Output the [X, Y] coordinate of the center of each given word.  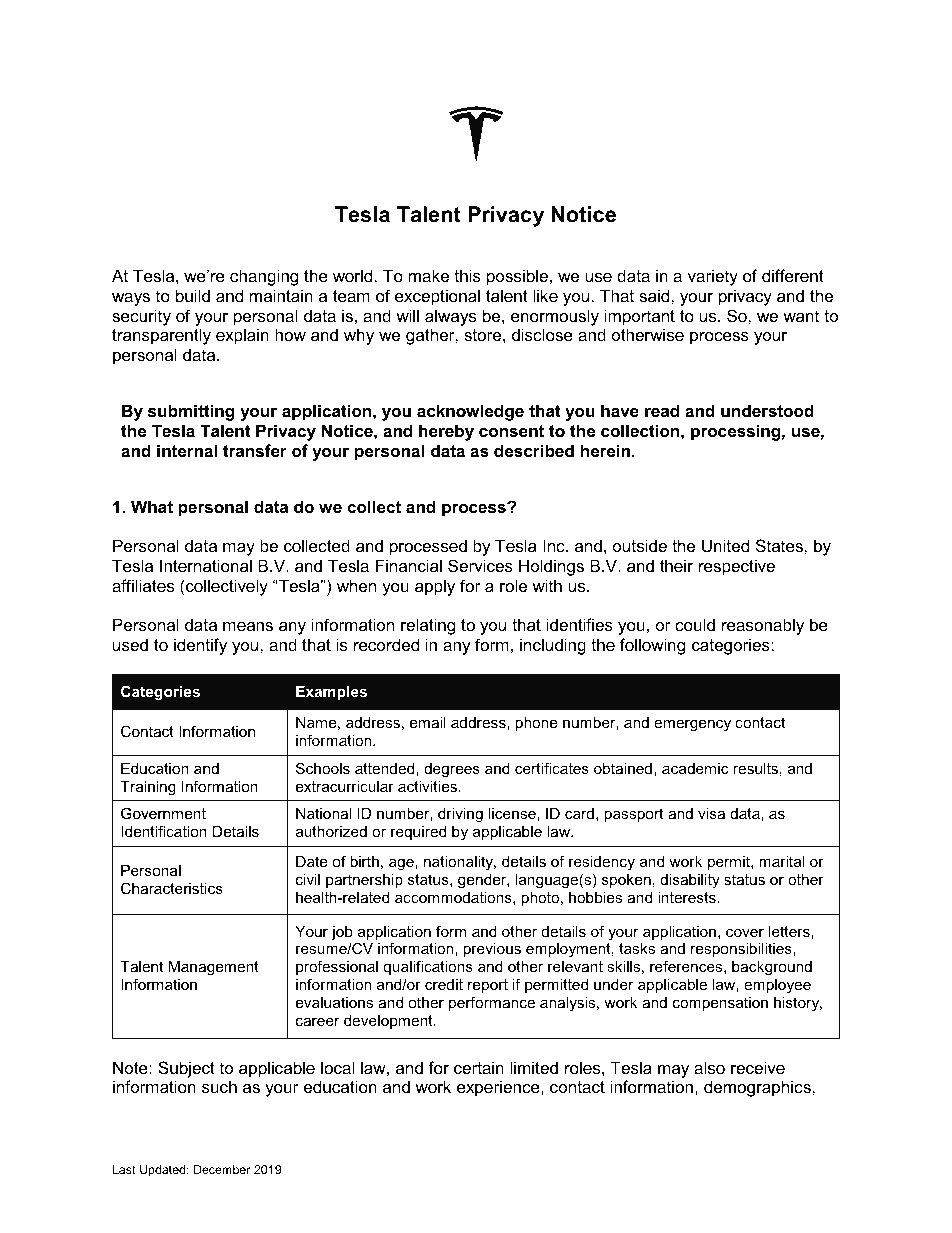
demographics [758, 1088]
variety [713, 277]
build [193, 295]
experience [499, 1088]
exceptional [437, 297]
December [222, 1169]
